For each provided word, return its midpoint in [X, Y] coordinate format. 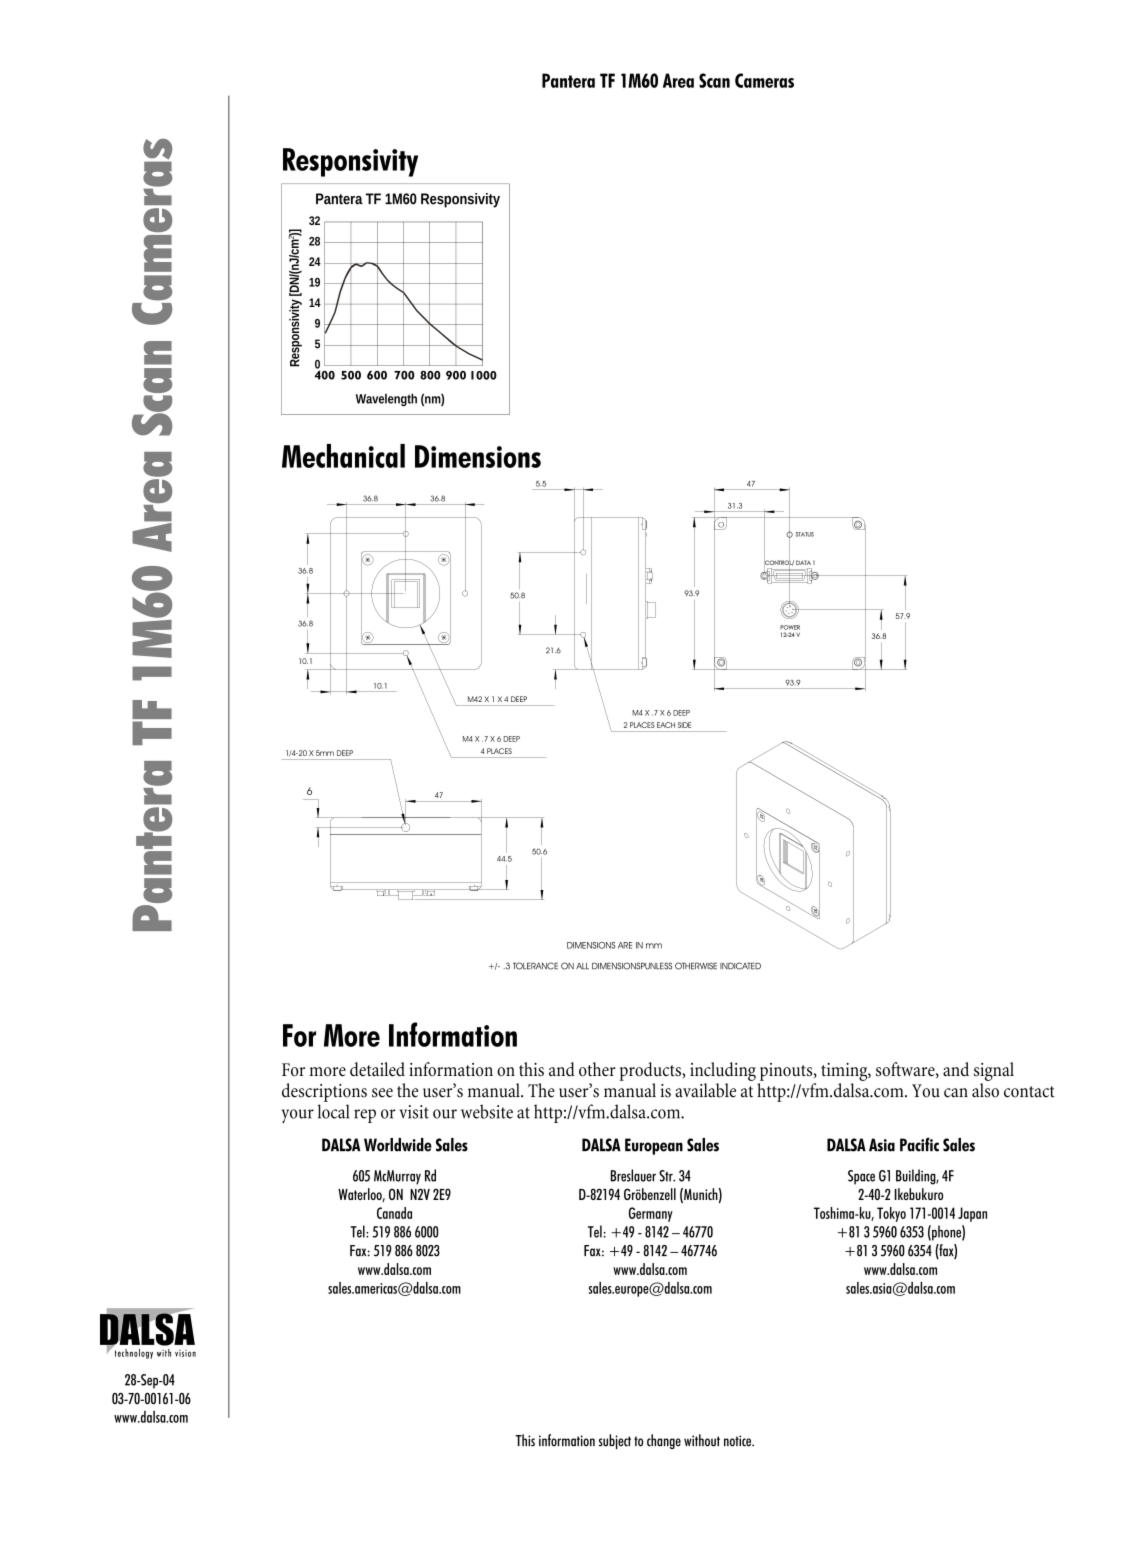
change [664, 1441]
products [651, 1071]
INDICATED [740, 966]
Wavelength [386, 399]
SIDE [684, 725]
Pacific [919, 1144]
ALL [582, 966]
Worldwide [398, 1145]
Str [667, 1176]
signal [994, 1071]
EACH [666, 725]
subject [615, 1441]
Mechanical [343, 456]
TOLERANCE [535, 966]
